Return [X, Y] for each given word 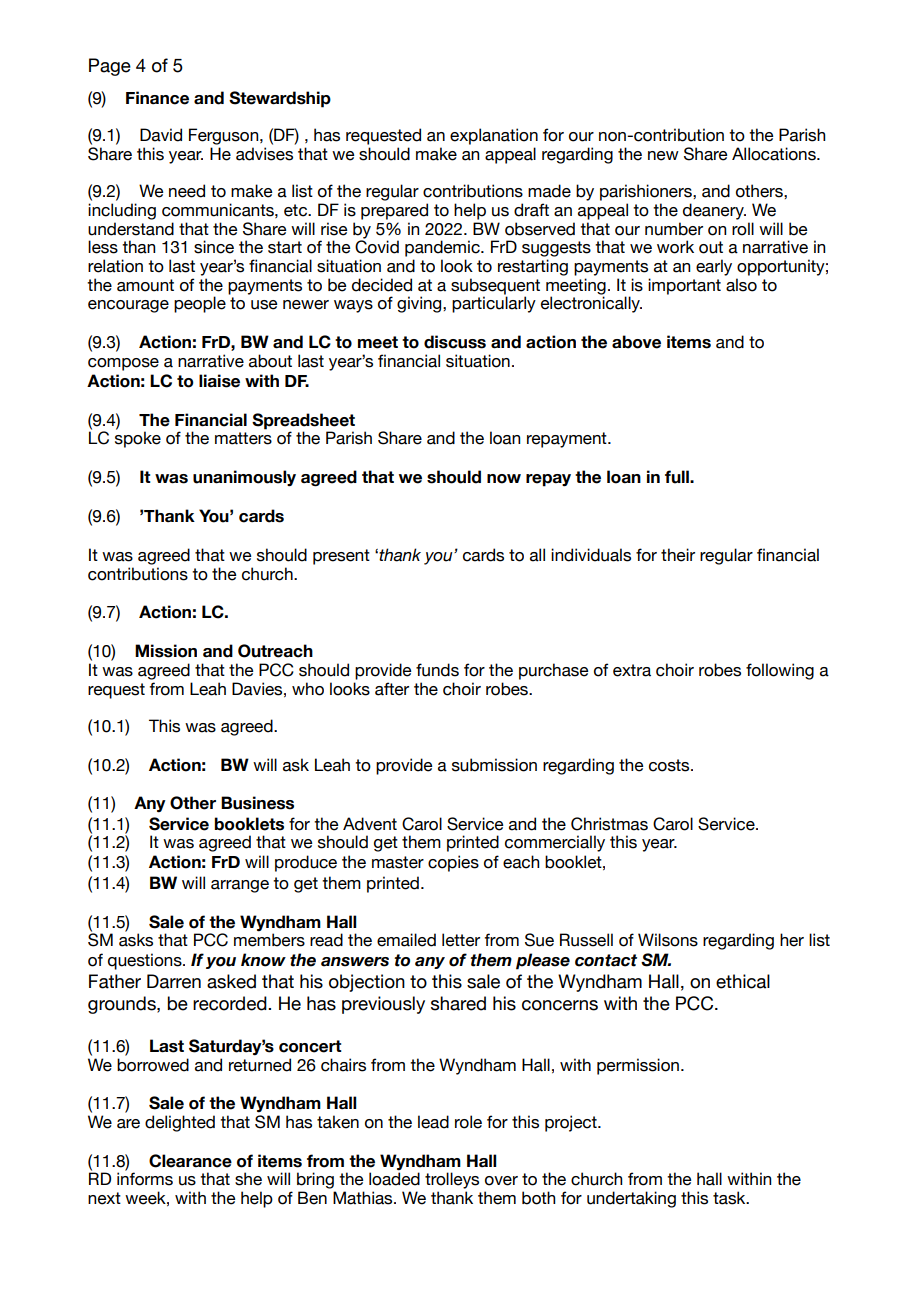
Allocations [775, 154]
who [308, 689]
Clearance [190, 1161]
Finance [157, 98]
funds [437, 670]
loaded [394, 1179]
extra [632, 670]
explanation [494, 136]
